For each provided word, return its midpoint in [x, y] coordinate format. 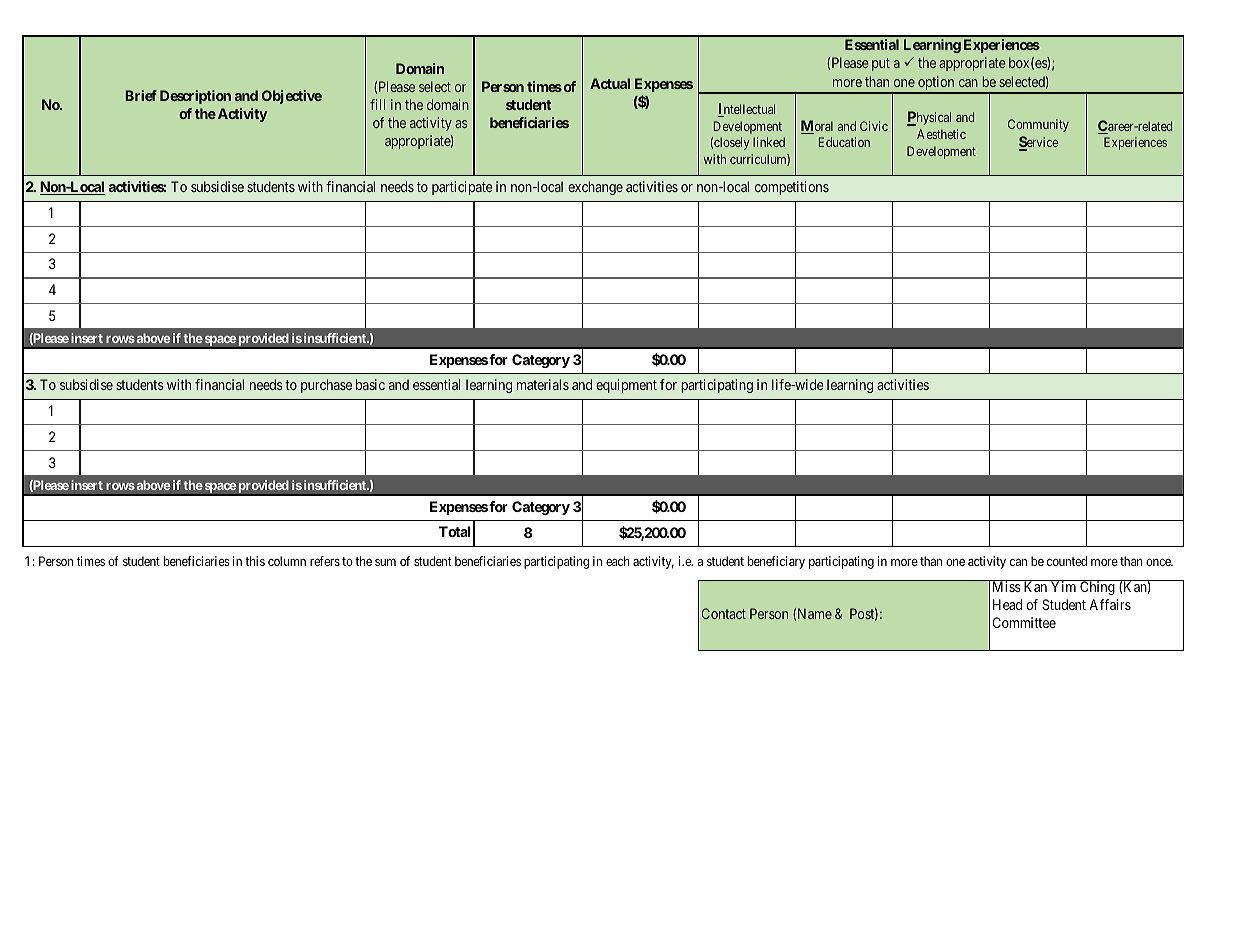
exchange [595, 188]
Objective [292, 97]
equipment [626, 386]
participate [462, 188]
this [255, 561]
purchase [326, 386]
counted [1067, 561]
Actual [610, 83]
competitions [792, 188]
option [936, 84]
